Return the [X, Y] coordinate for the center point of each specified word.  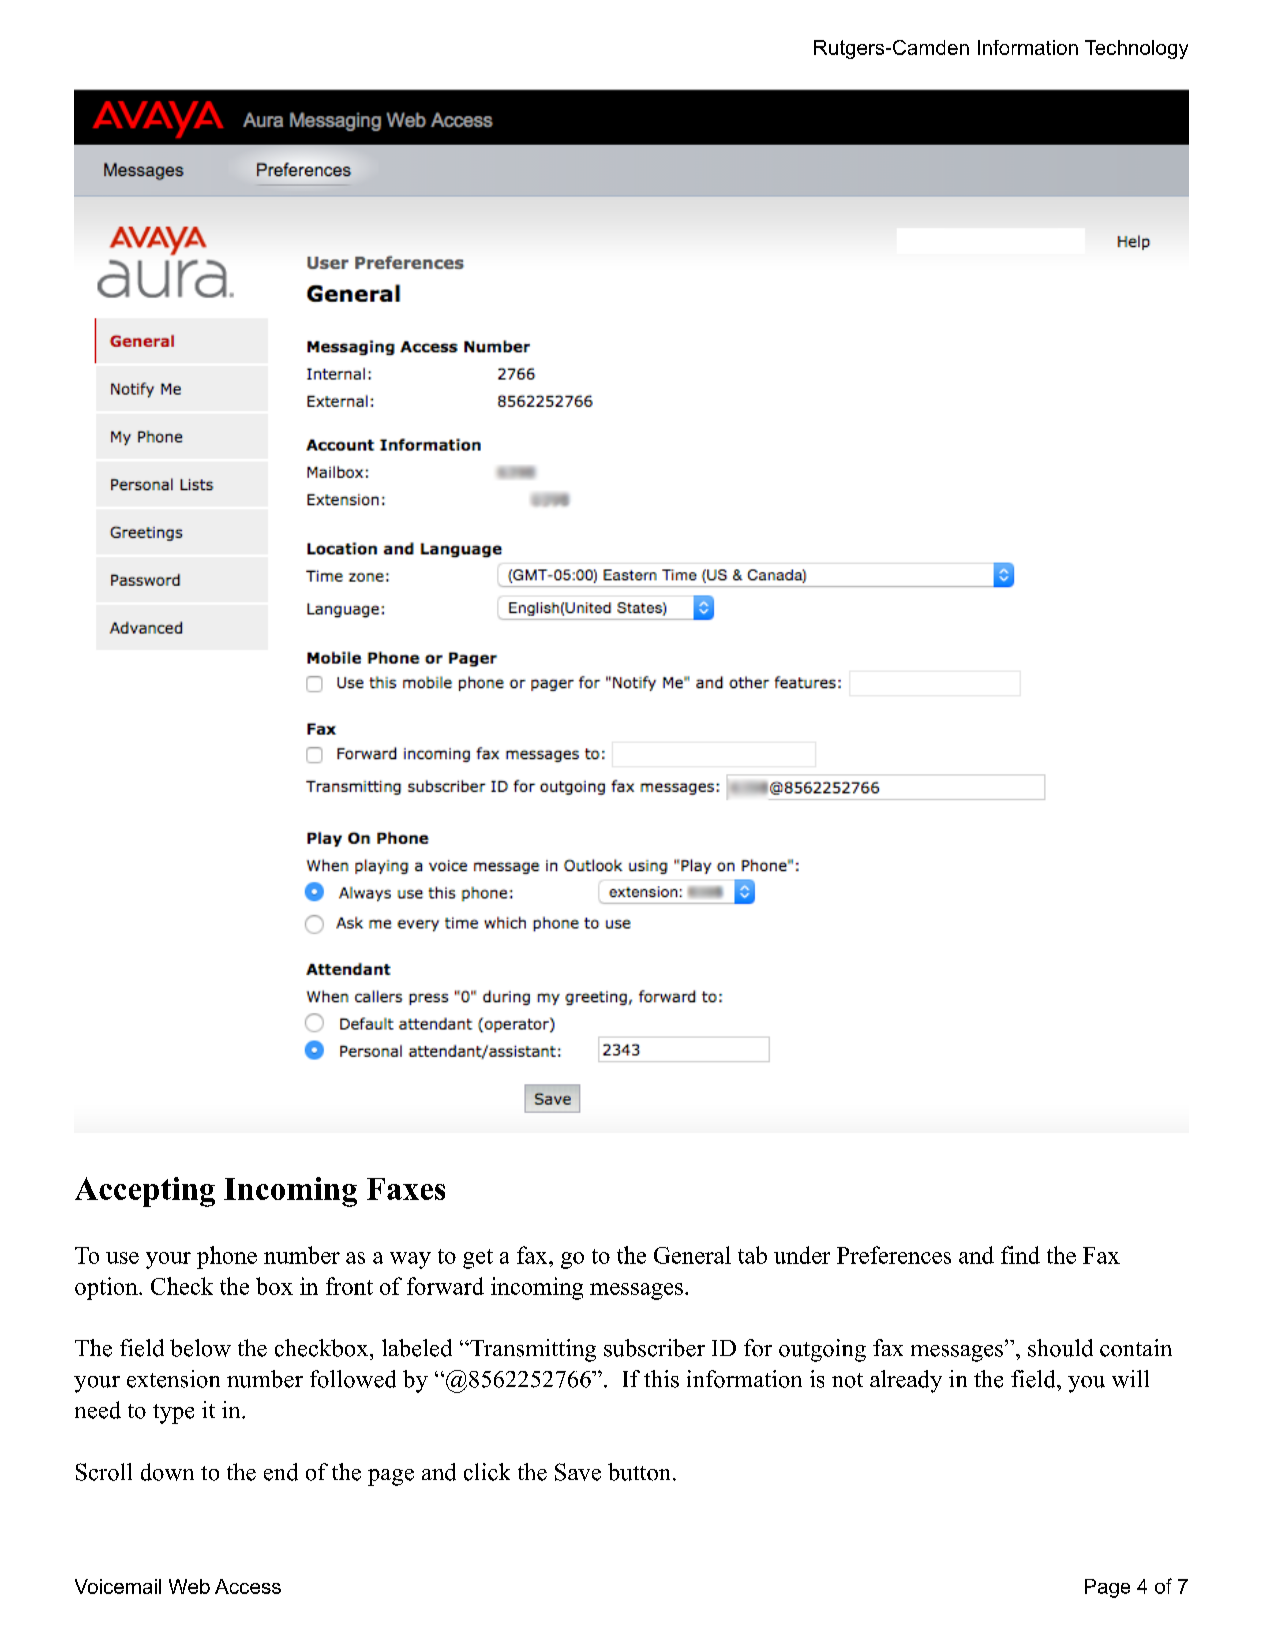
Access [248, 1586]
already [906, 1381]
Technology [1136, 49]
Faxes [406, 1189]
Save [578, 1472]
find [1020, 1255]
